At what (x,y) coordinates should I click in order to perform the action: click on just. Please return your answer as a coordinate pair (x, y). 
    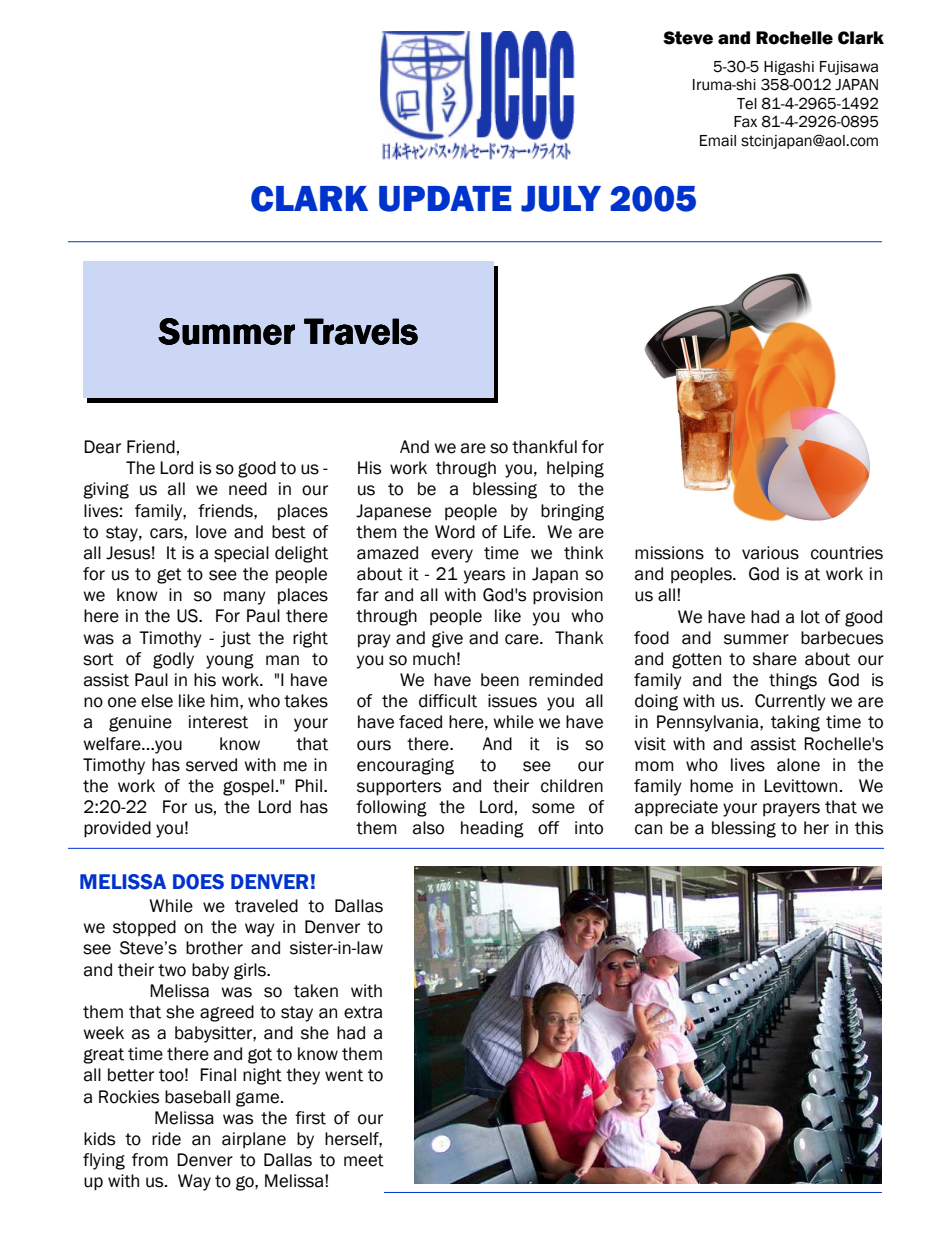
    Looking at the image, I should click on (235, 639).
